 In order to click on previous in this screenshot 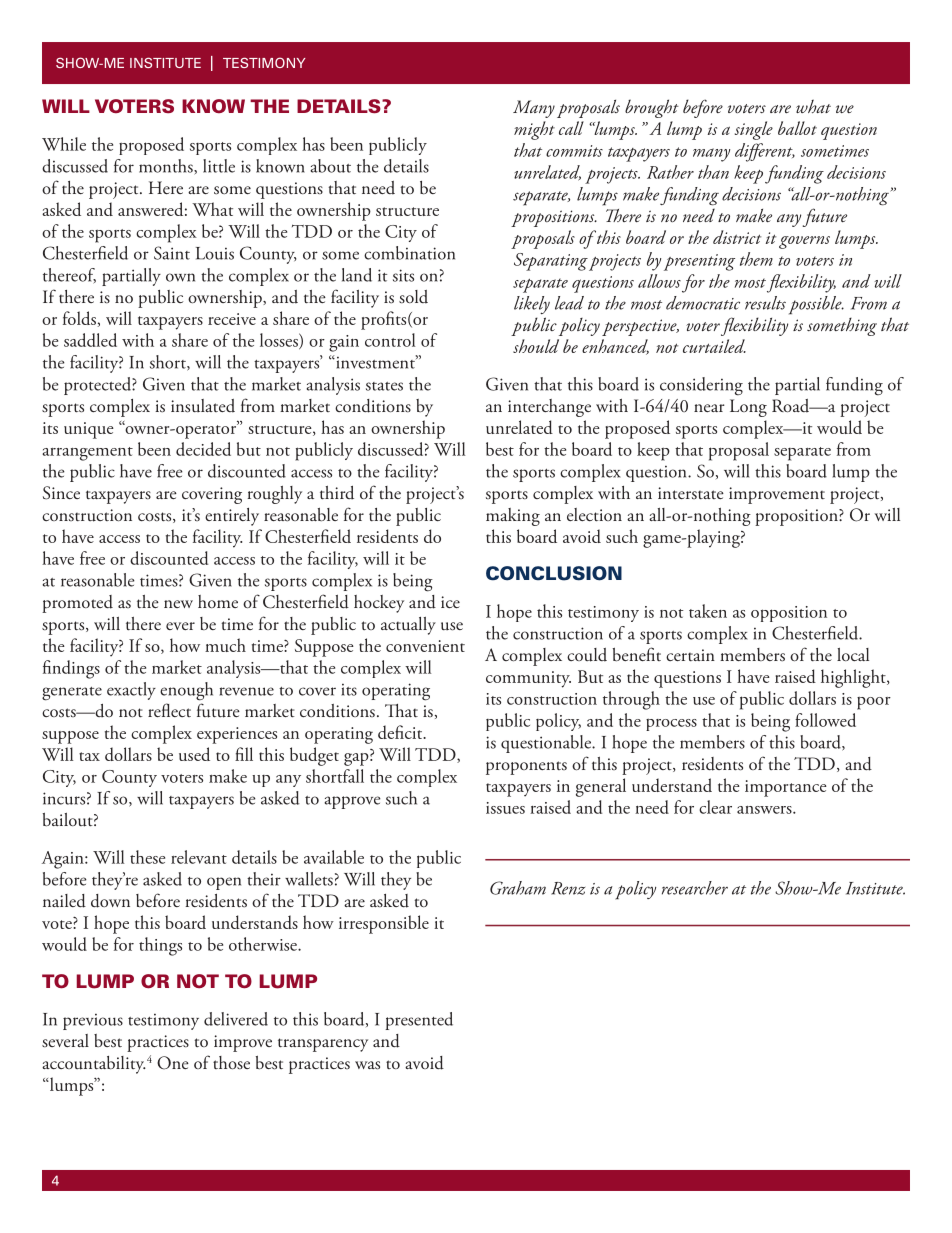, I will do `click(93, 1022)`.
